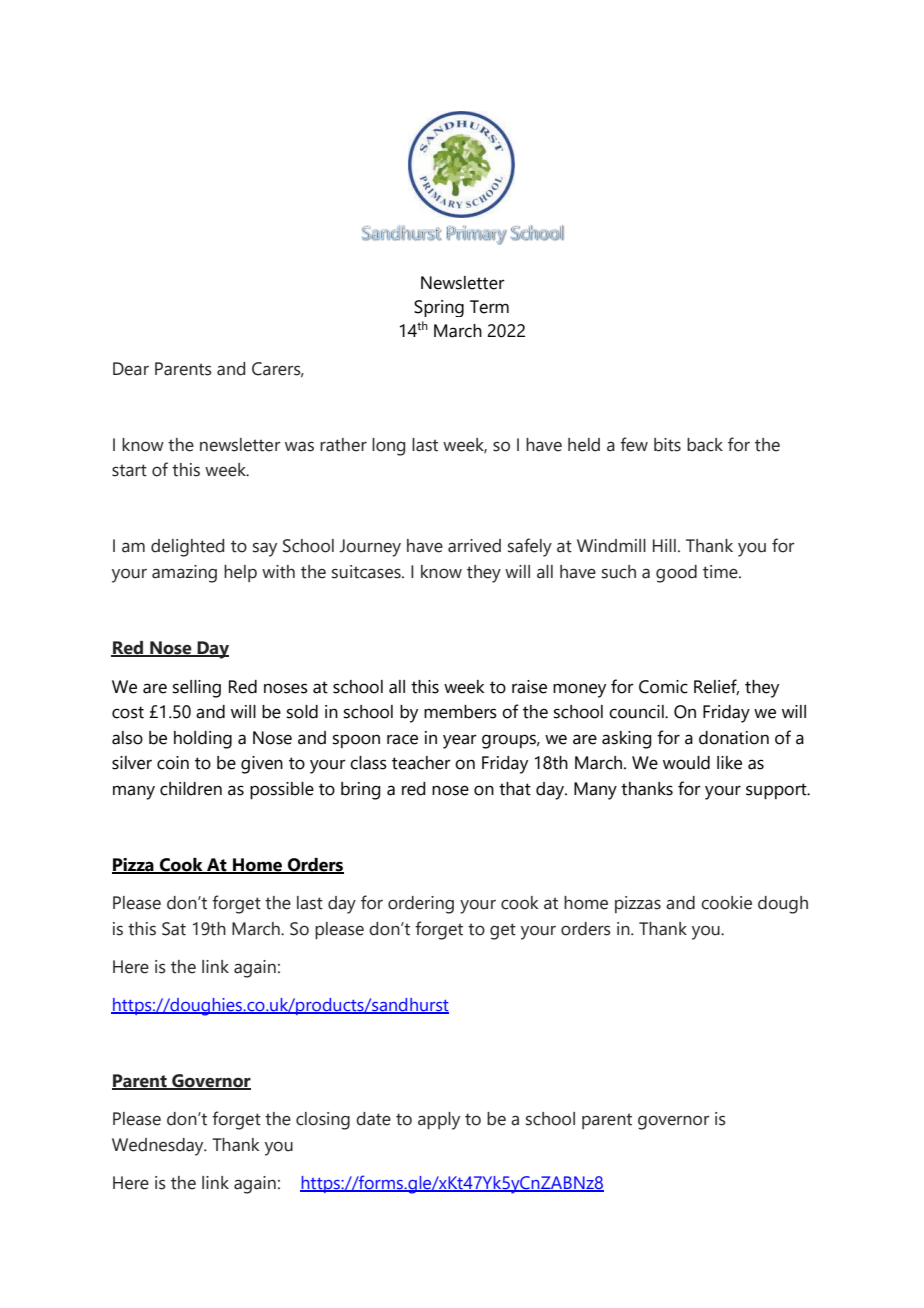 The width and height of the screenshot is (924, 1308). What do you see at coordinates (184, 574) in the screenshot?
I see `amazing` at bounding box center [184, 574].
